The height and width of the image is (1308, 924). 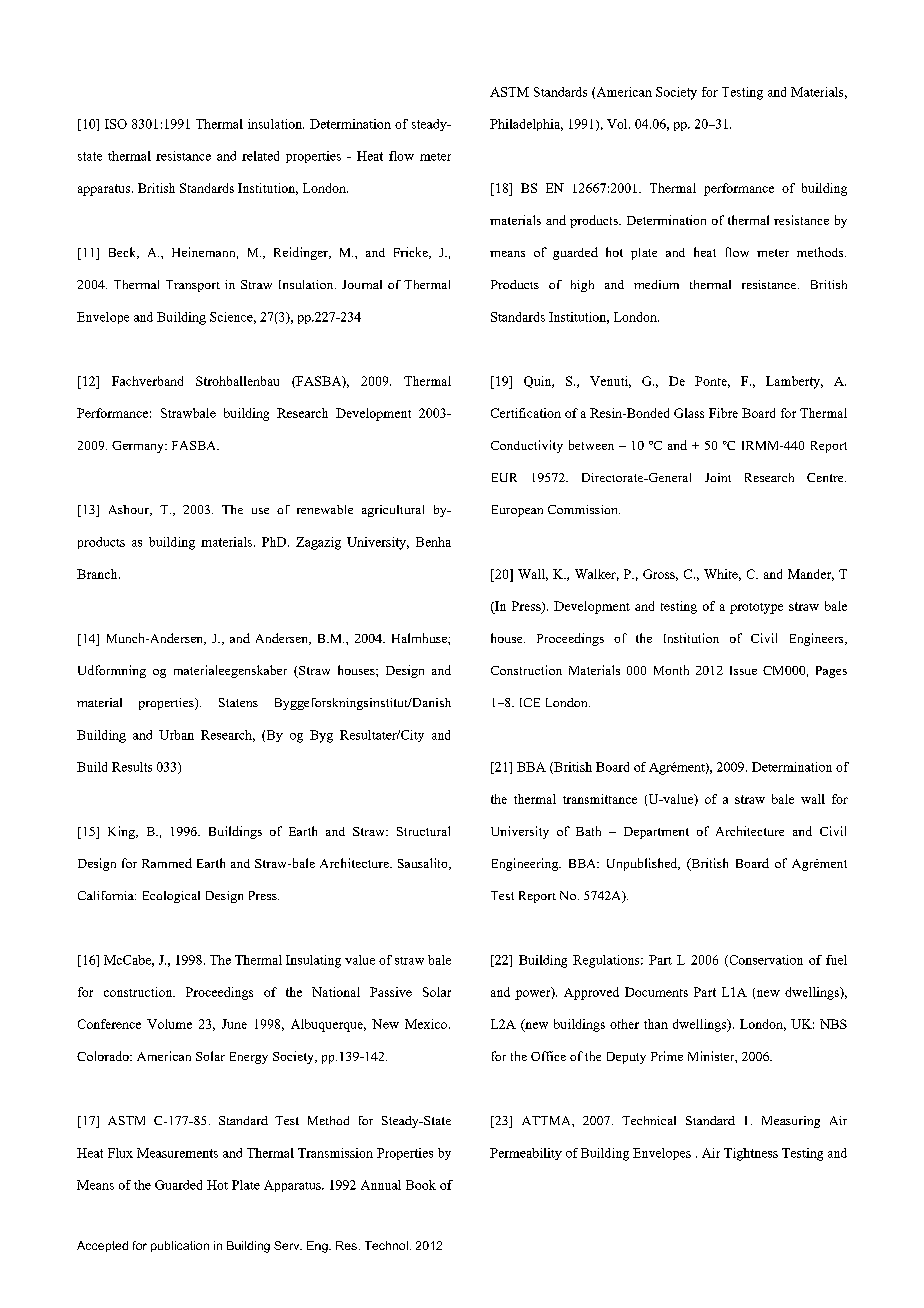 What do you see at coordinates (656, 284) in the image?
I see `medium` at bounding box center [656, 284].
